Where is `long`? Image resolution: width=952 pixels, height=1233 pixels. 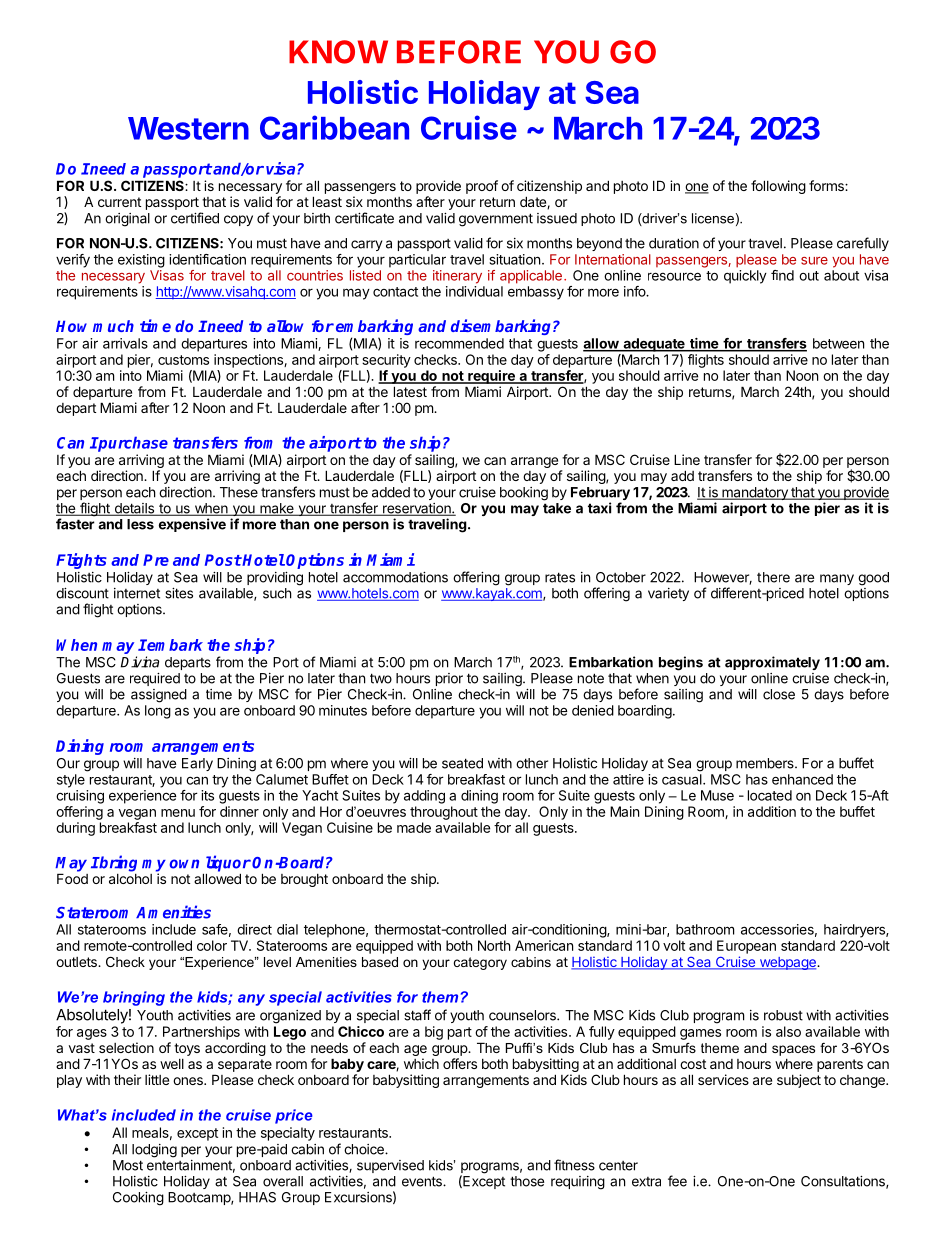 long is located at coordinates (158, 712).
